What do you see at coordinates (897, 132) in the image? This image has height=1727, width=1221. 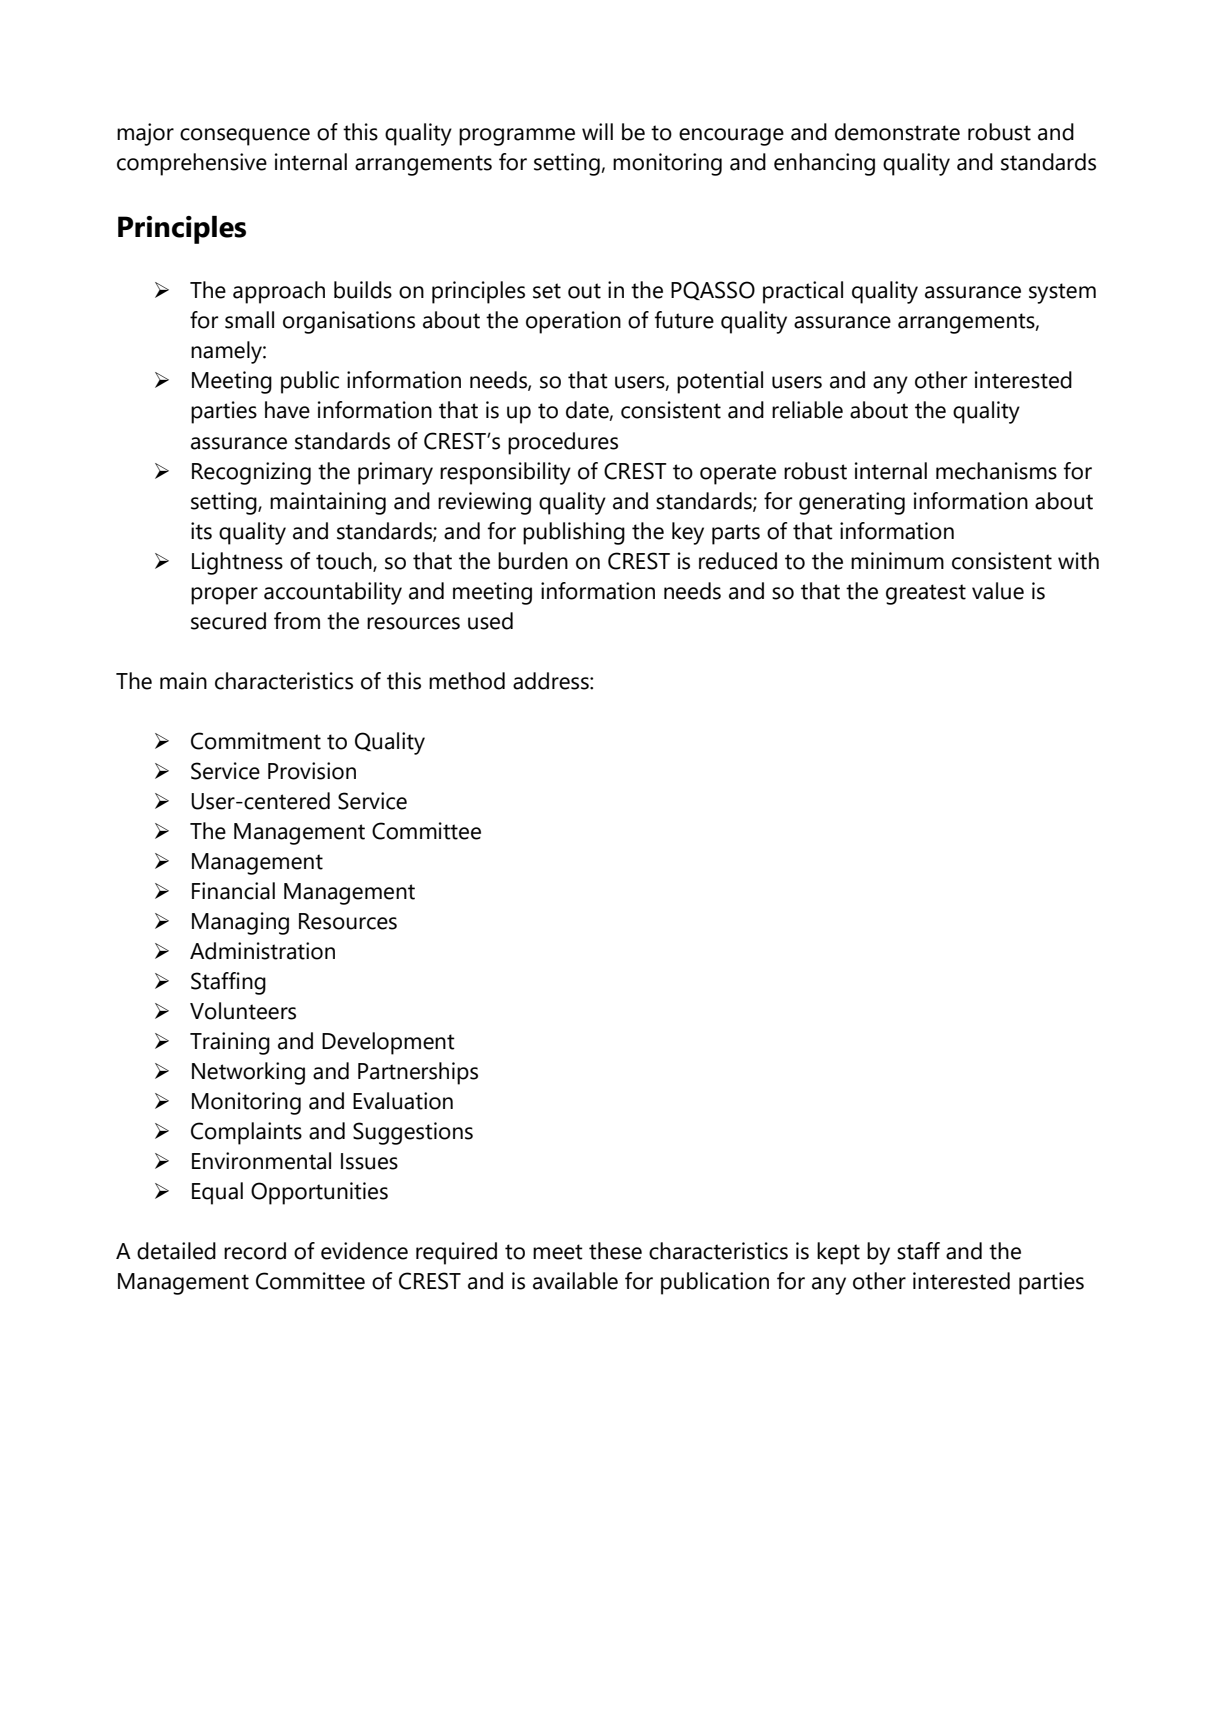 I see `demonstrate` at bounding box center [897, 132].
